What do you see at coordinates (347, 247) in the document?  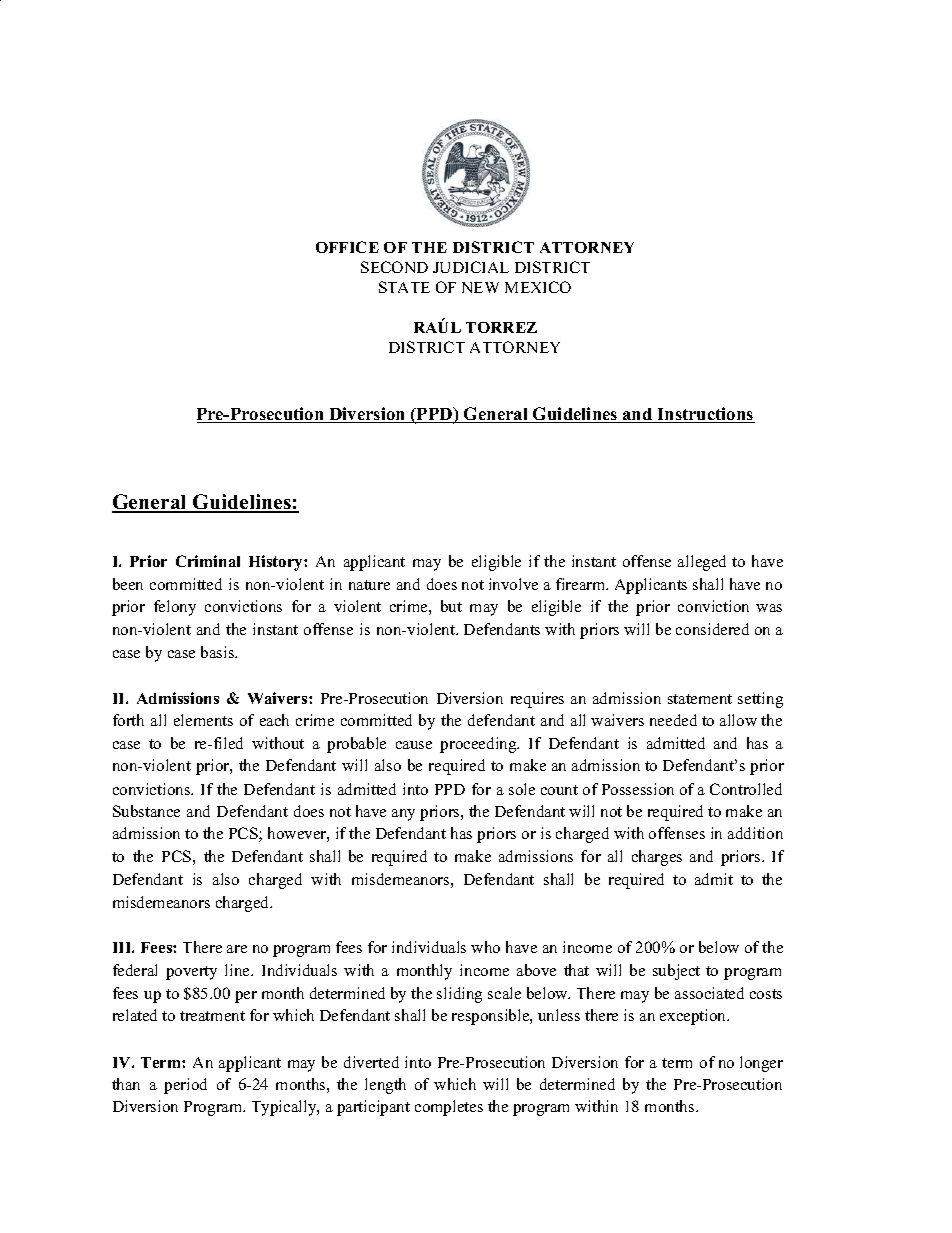 I see `OFFICE` at bounding box center [347, 247].
